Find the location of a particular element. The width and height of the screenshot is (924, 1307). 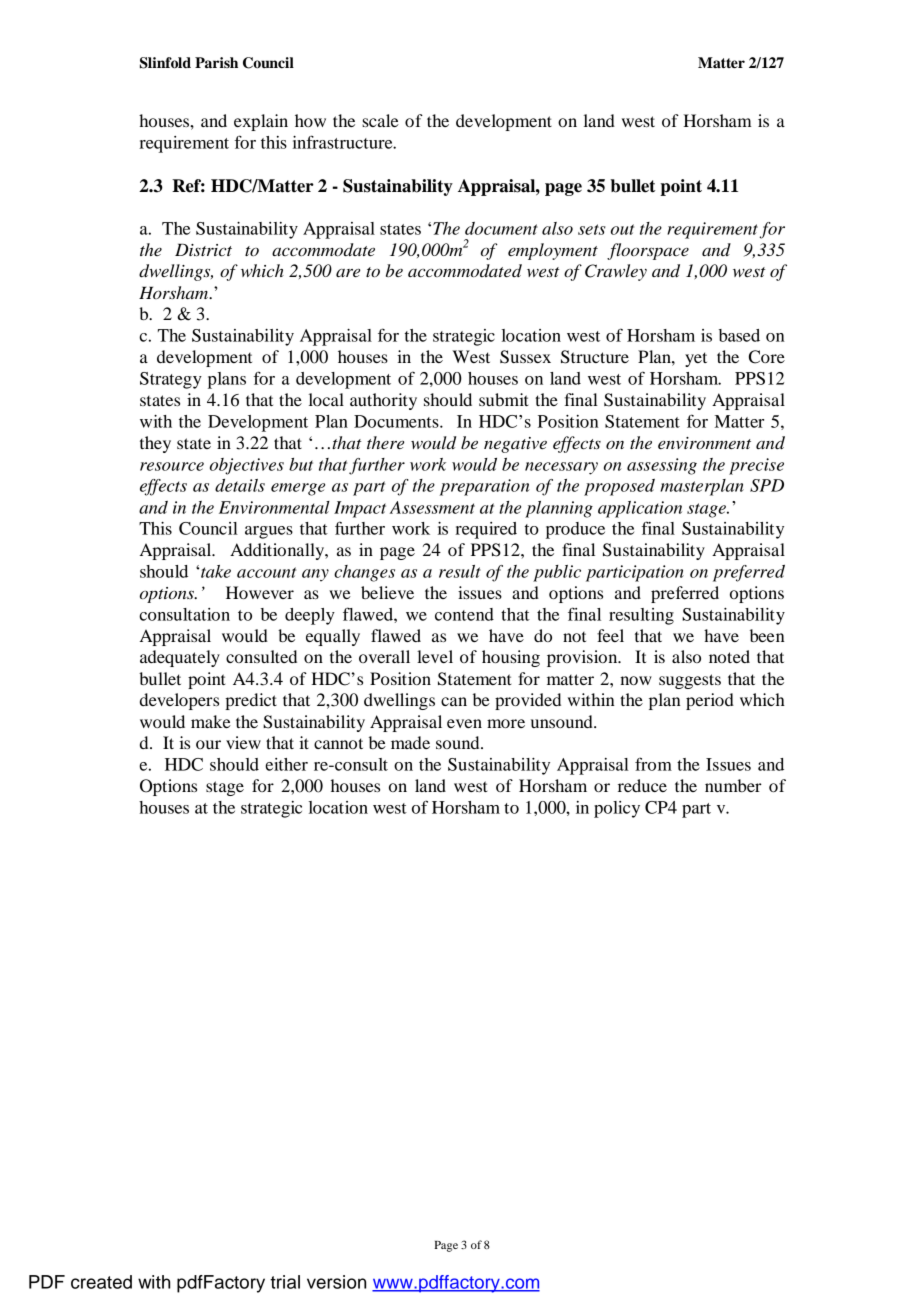

trial is located at coordinates (285, 1282).
